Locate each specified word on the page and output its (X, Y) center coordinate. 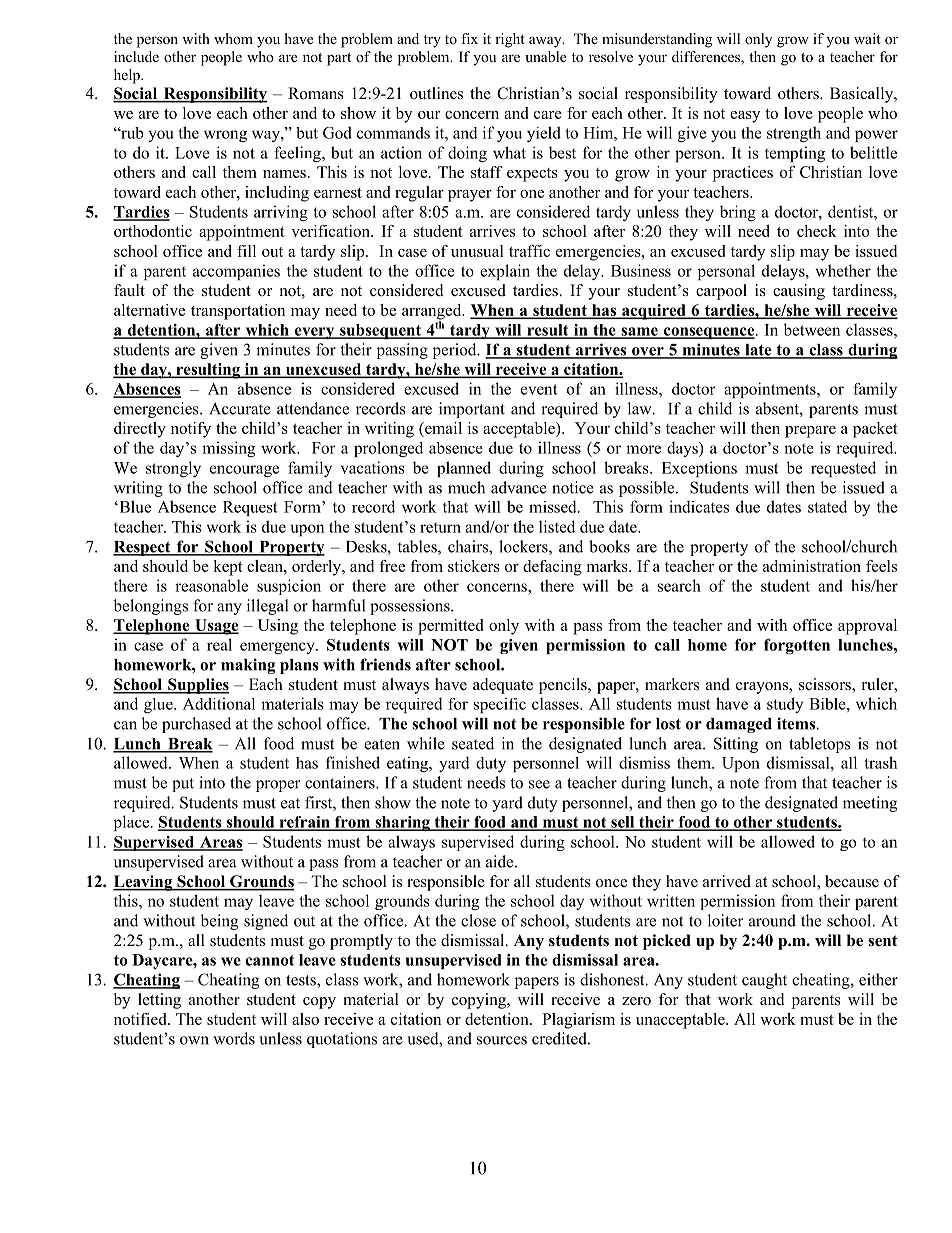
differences (707, 58)
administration (812, 566)
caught (764, 981)
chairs (469, 547)
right (510, 40)
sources (502, 1040)
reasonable (211, 585)
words (234, 1038)
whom (233, 38)
